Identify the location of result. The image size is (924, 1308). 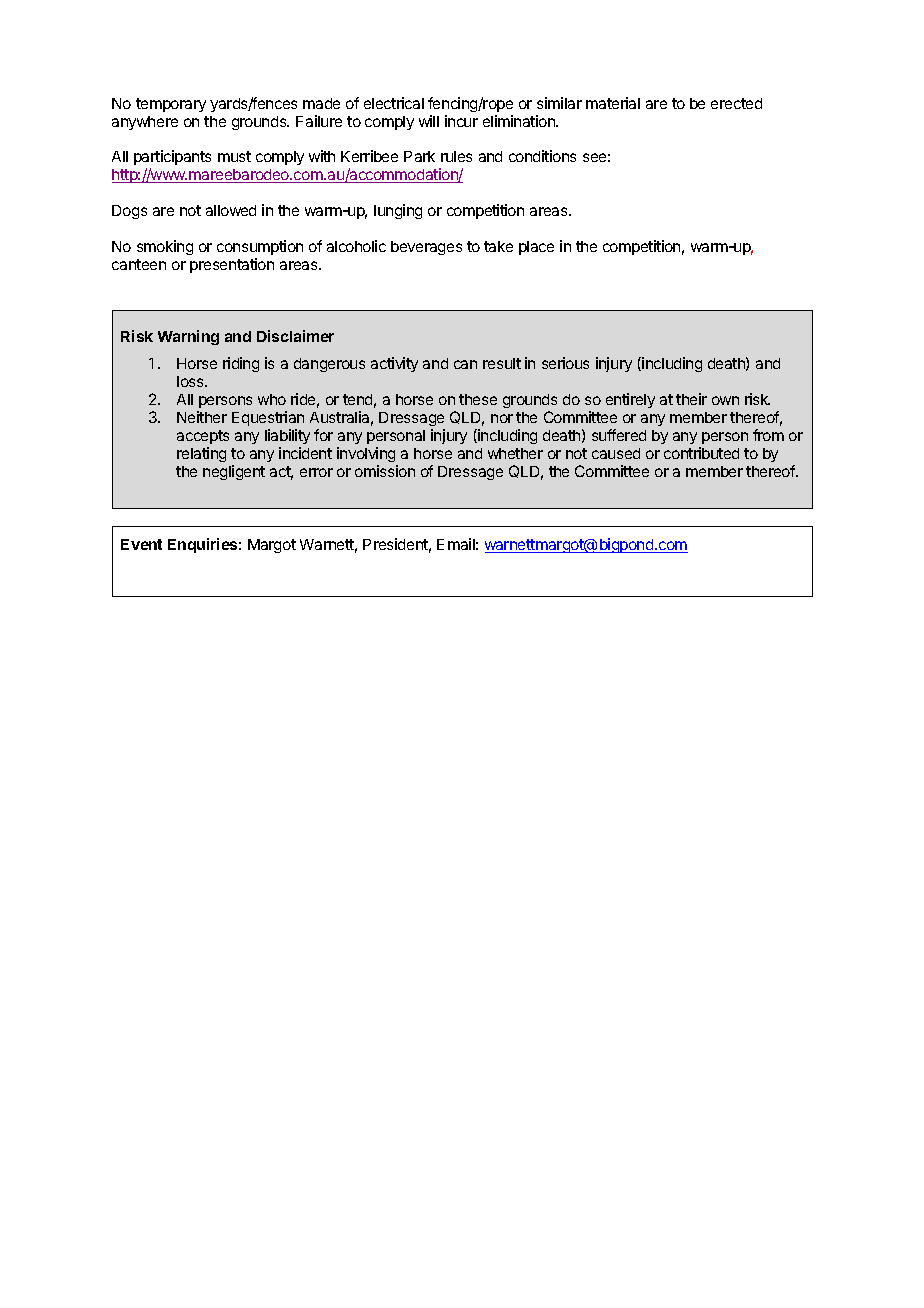
(502, 363).
